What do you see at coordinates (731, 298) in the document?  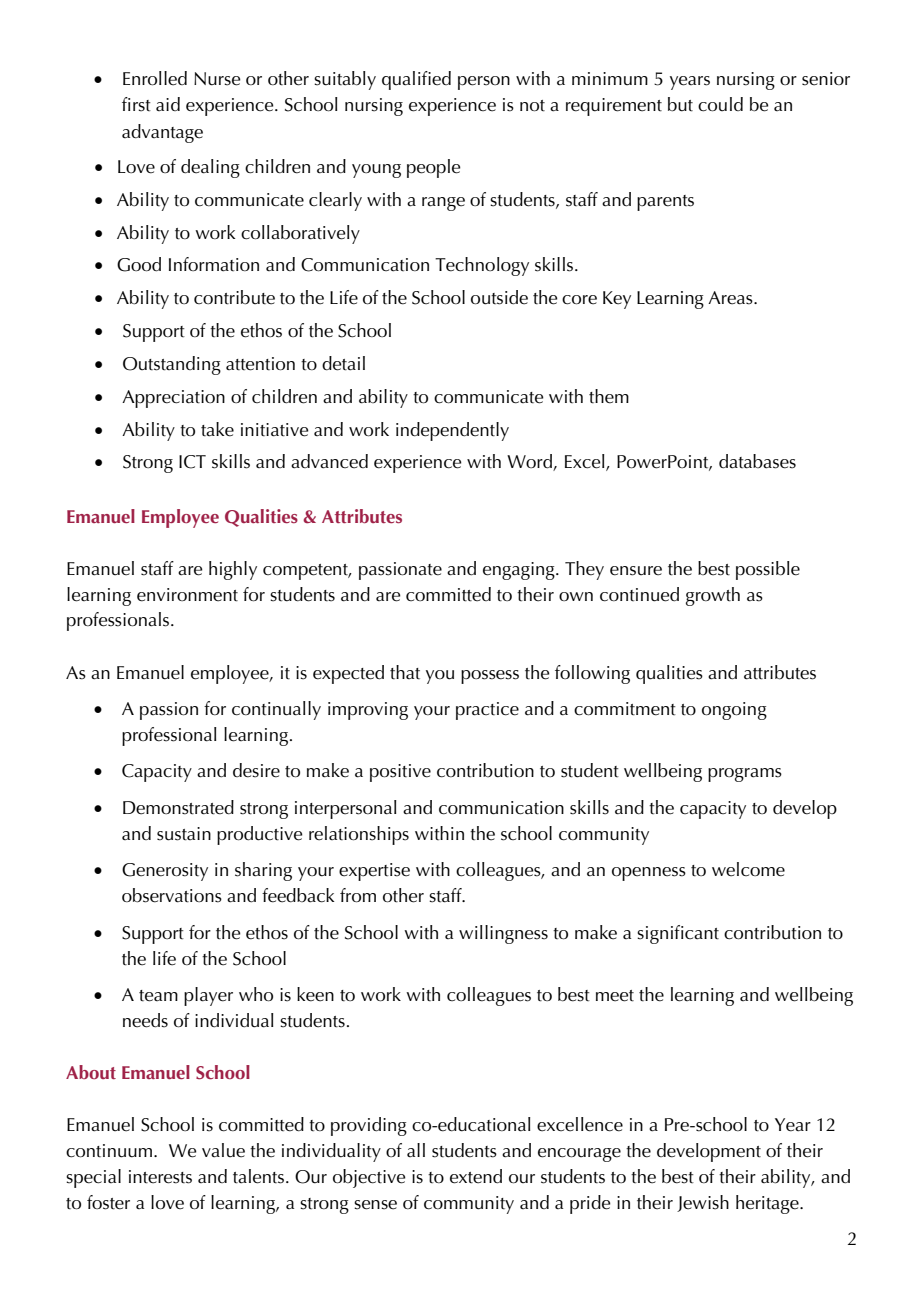 I see `Areas` at bounding box center [731, 298].
